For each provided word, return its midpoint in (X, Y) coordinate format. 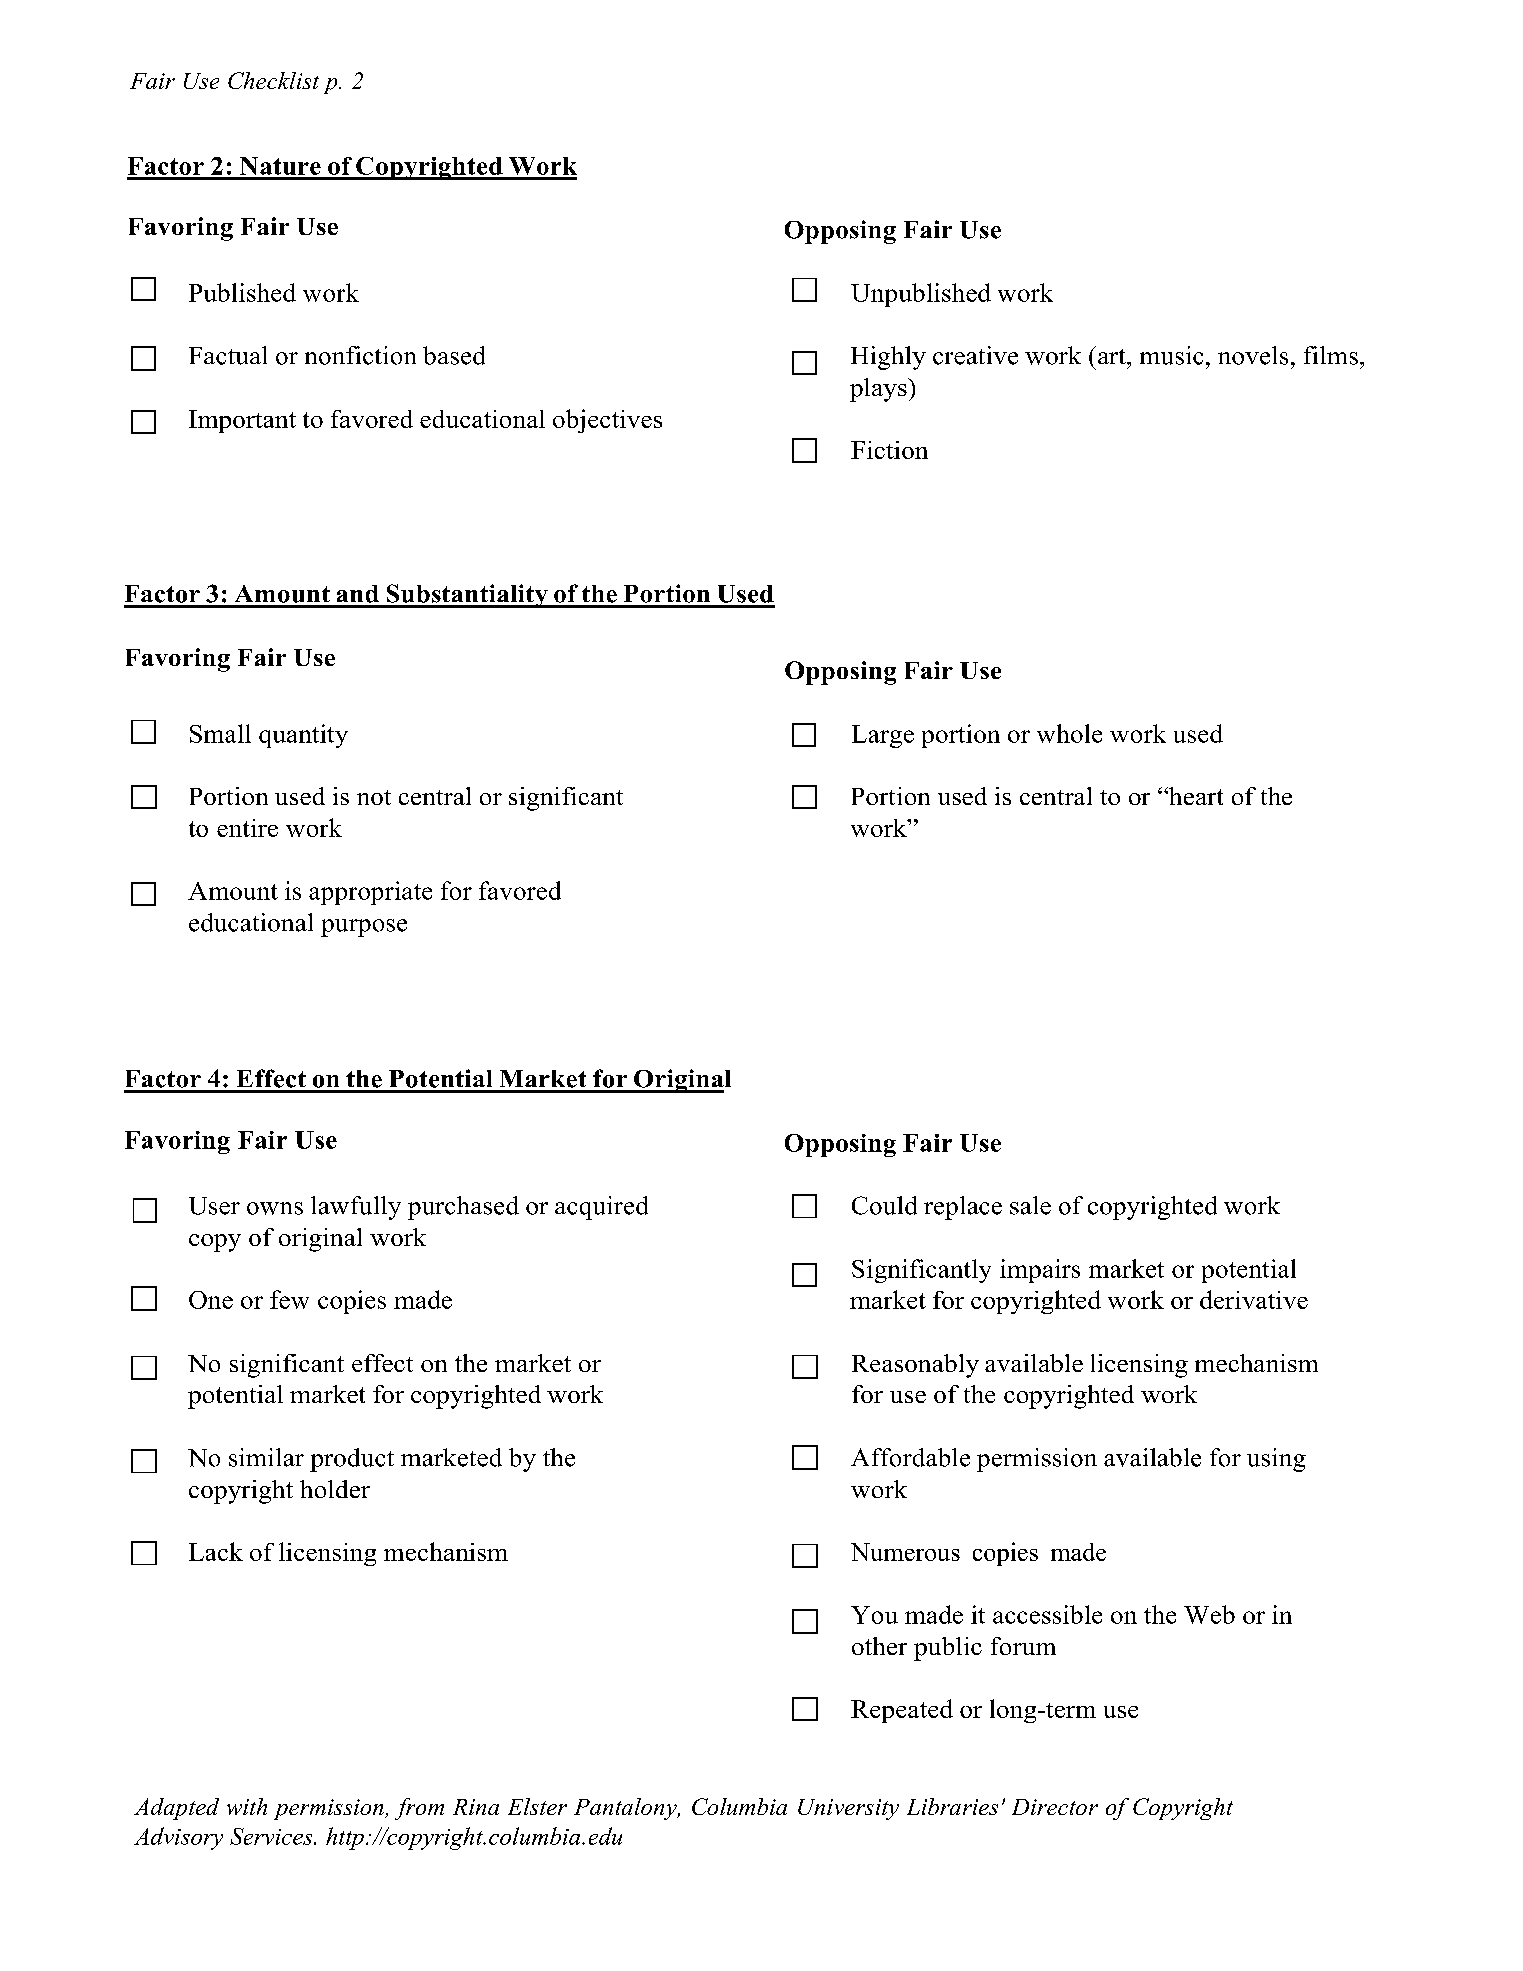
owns (275, 1208)
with (247, 1806)
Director (1055, 1807)
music (1171, 355)
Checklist (273, 80)
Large (883, 736)
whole (1069, 733)
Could (884, 1205)
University (848, 1809)
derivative (1254, 1299)
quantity (303, 736)
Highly (888, 358)
